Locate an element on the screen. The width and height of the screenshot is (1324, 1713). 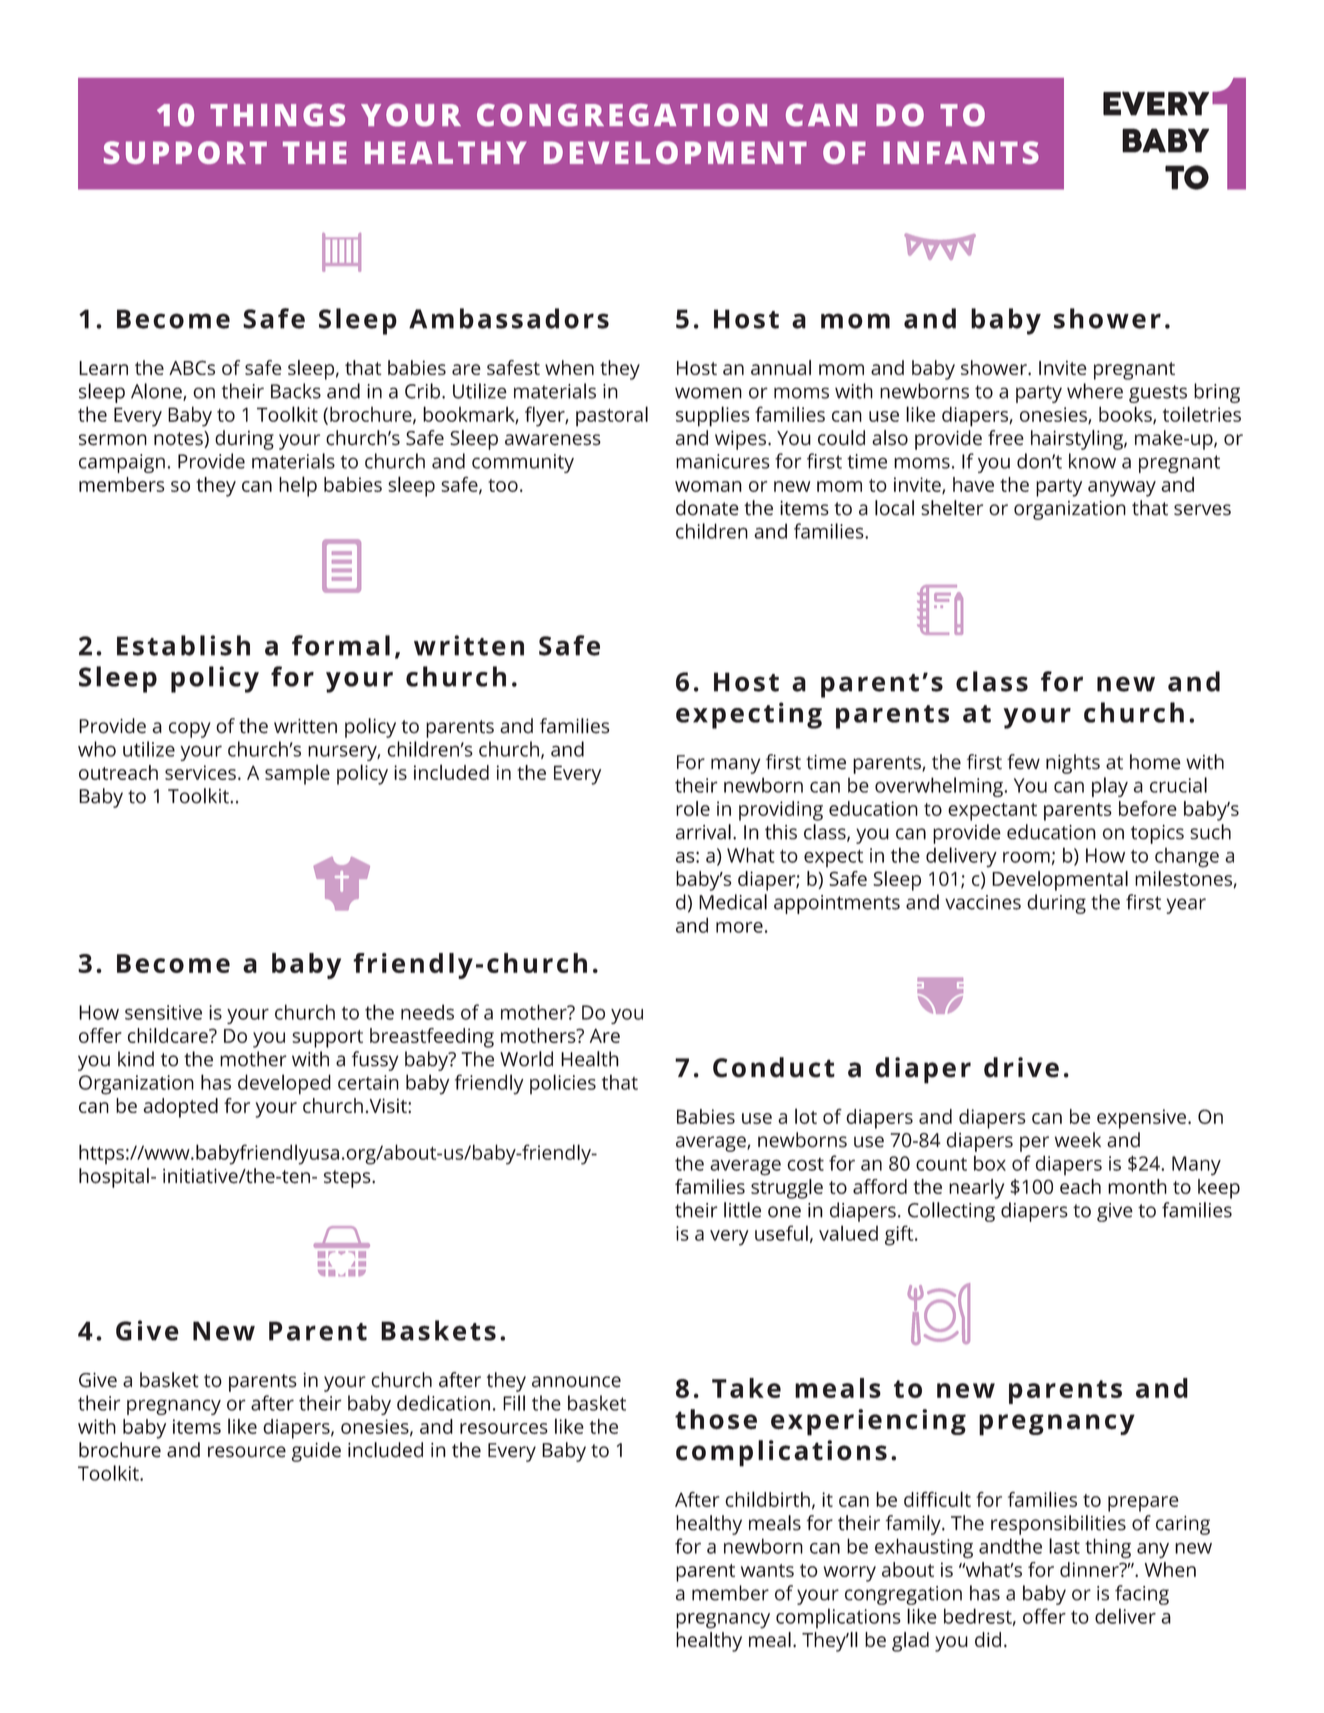
guide is located at coordinates (316, 1452).
